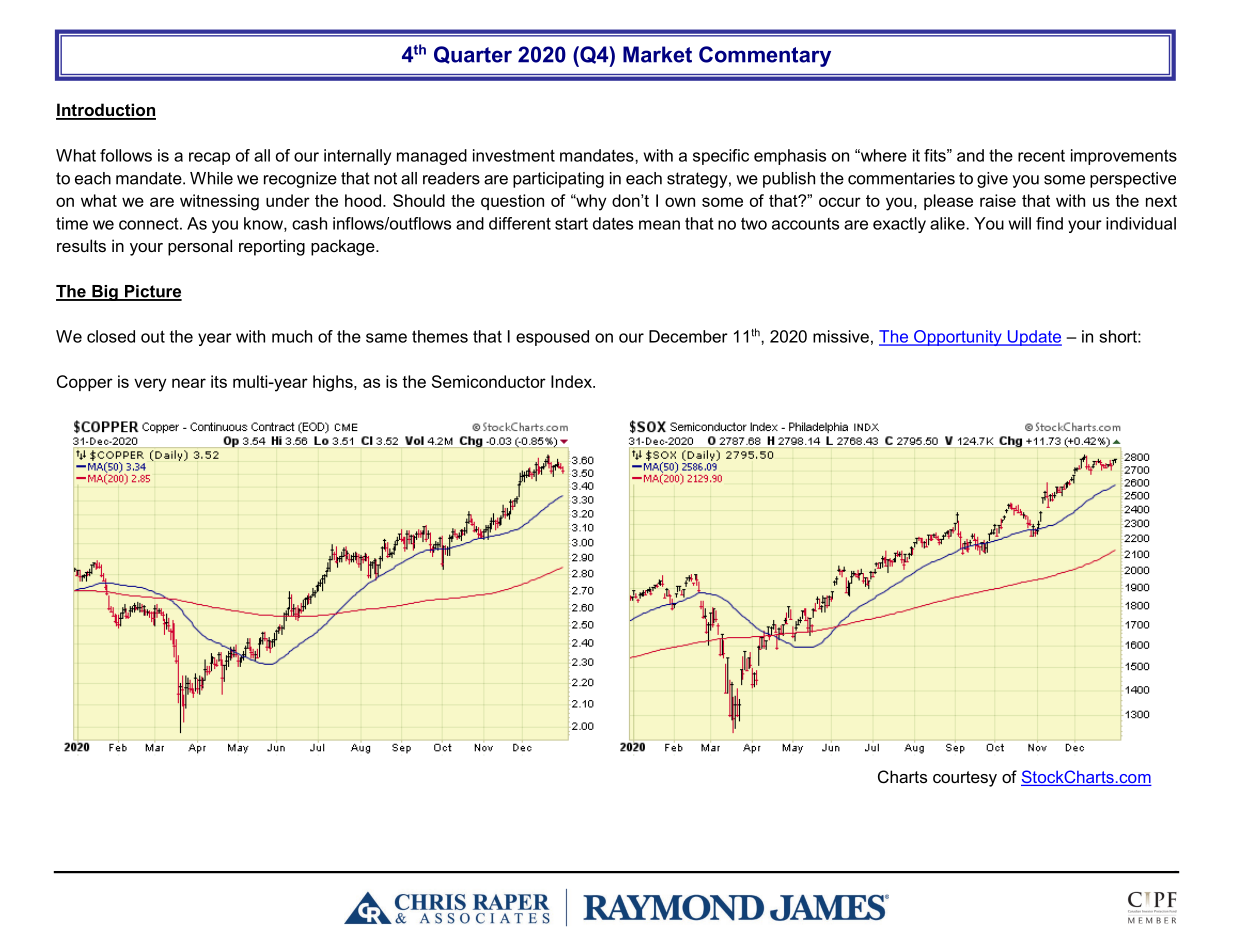 The height and width of the image is (952, 1233). Describe the element at coordinates (572, 381) in the image. I see `Index` at that location.
